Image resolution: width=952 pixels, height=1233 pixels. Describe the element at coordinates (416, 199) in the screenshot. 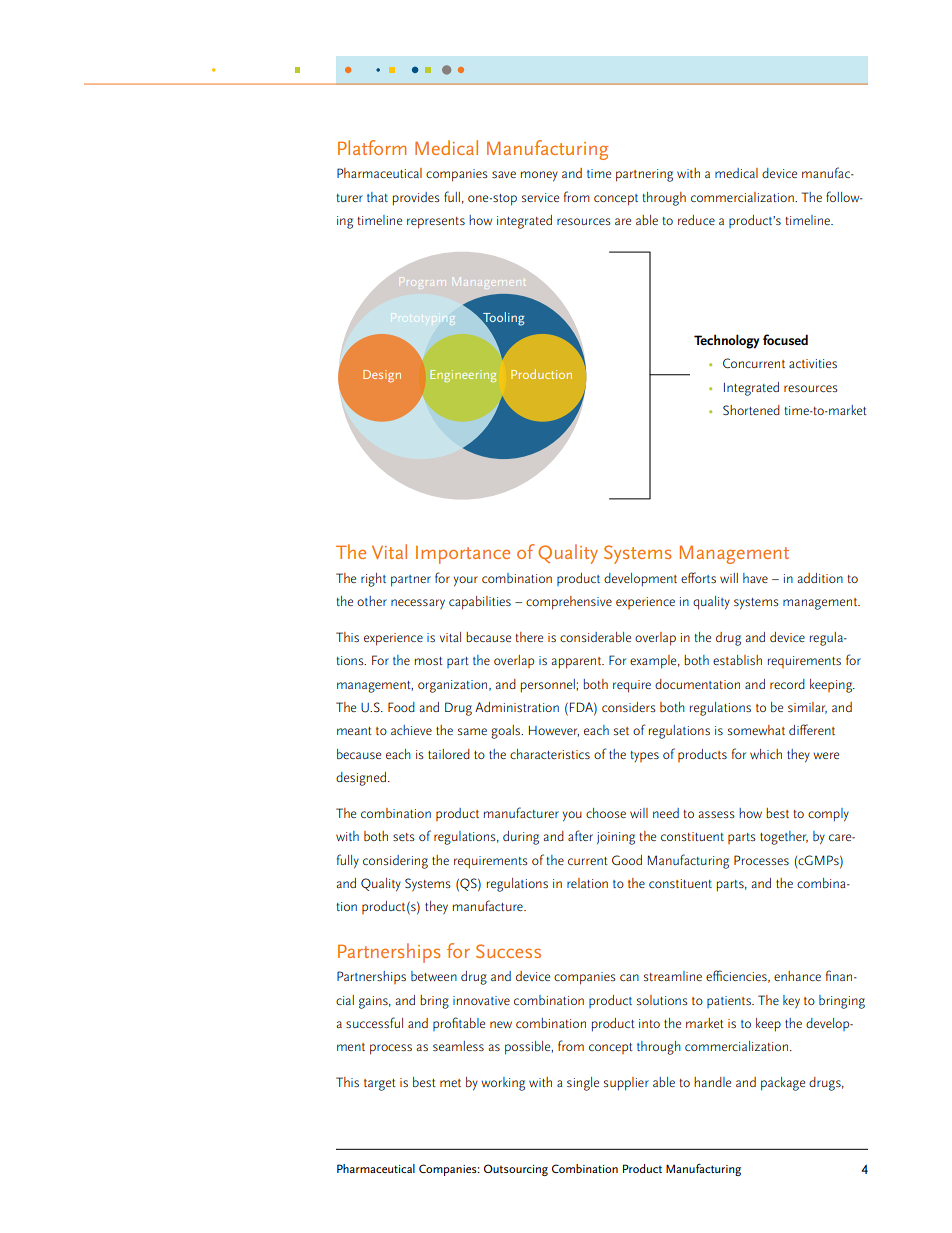

I see `provides` at that location.
